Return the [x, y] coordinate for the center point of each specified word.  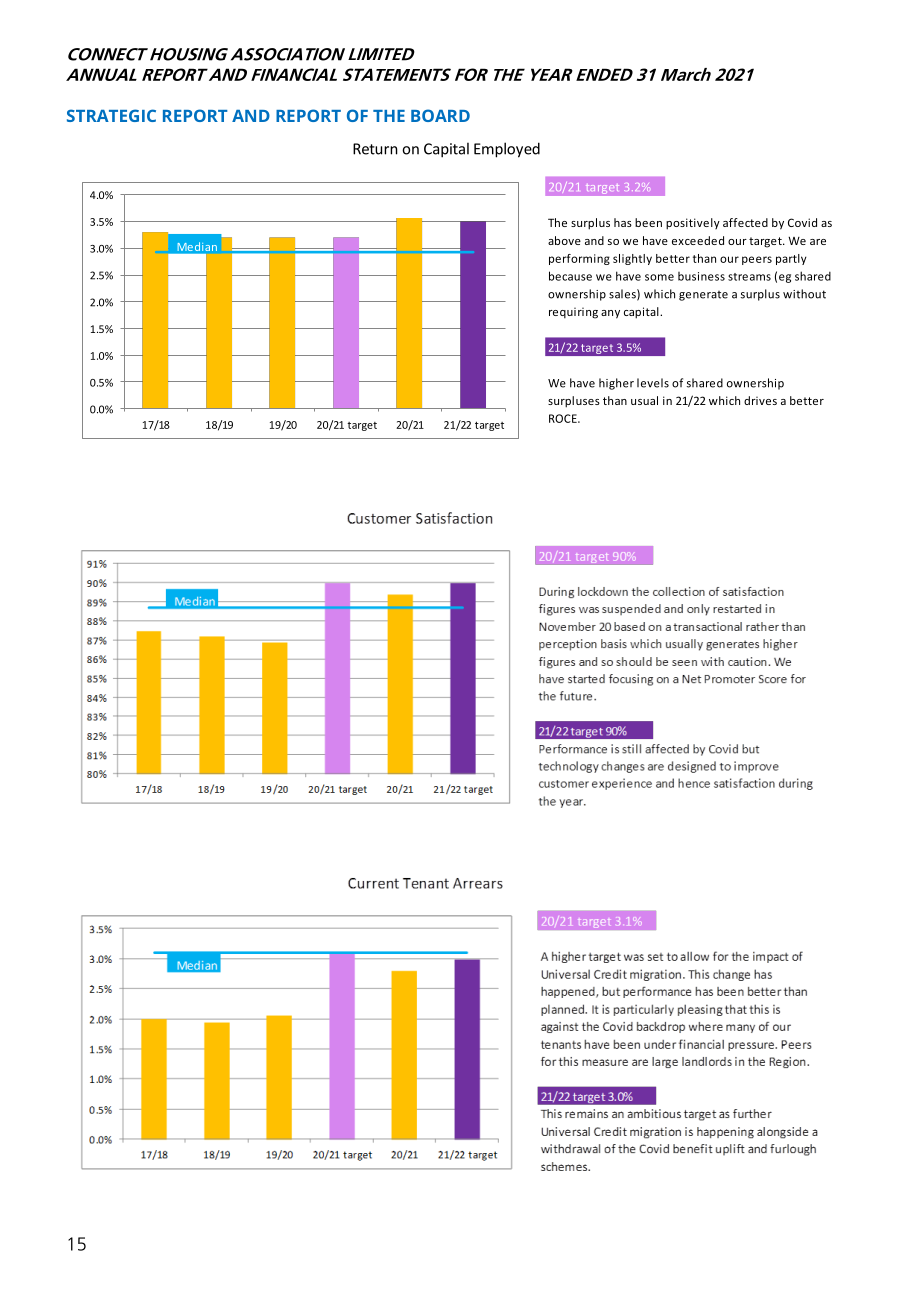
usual [644, 400]
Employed [507, 150]
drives [760, 400]
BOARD [440, 115]
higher [616, 384]
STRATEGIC [111, 115]
